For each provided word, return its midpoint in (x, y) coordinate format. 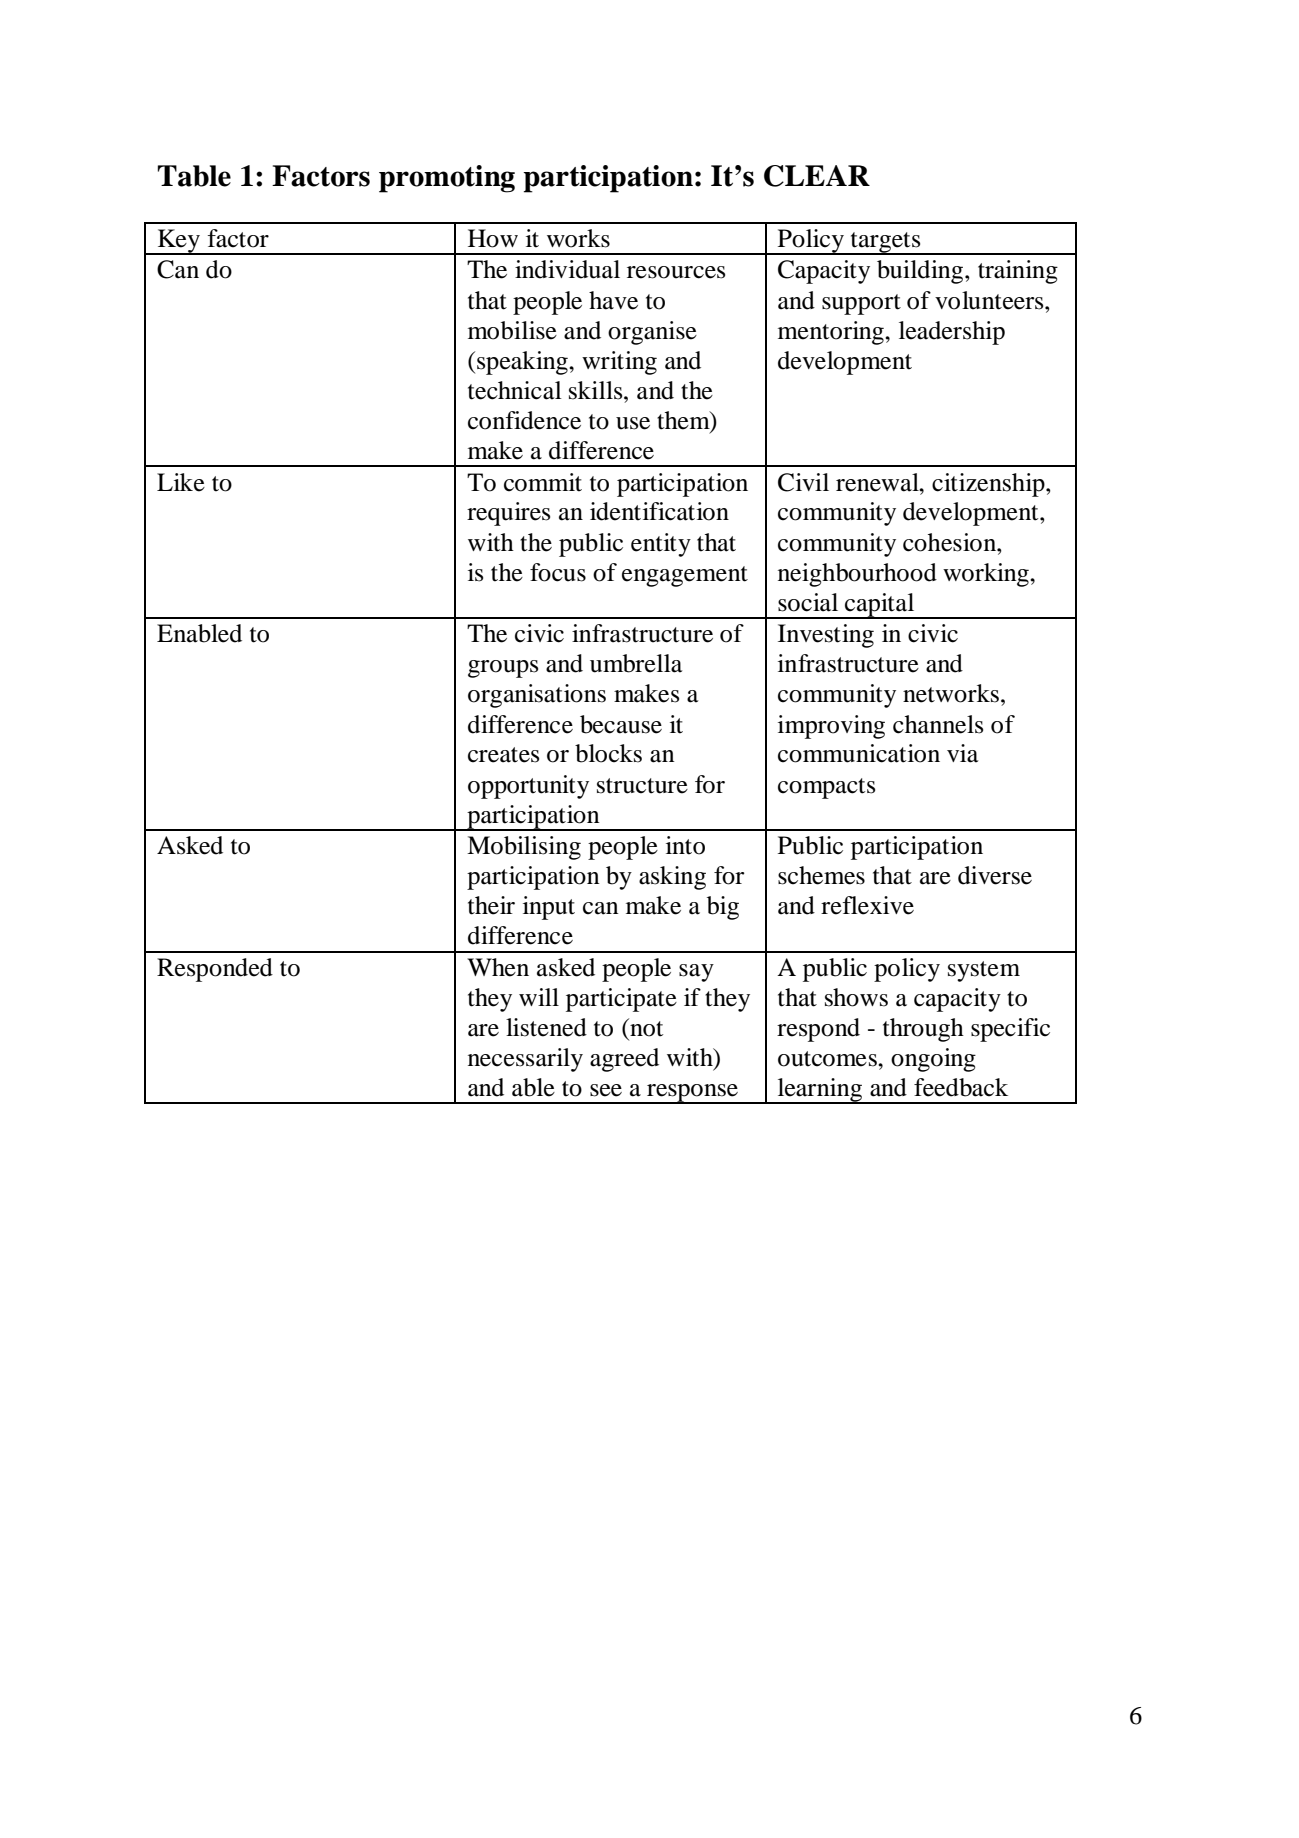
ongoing (933, 1060)
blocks (608, 753)
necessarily (525, 1060)
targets (885, 243)
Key (179, 242)
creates (503, 755)
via (962, 753)
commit (543, 482)
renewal (878, 482)
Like (181, 482)
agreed (624, 1060)
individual (567, 269)
